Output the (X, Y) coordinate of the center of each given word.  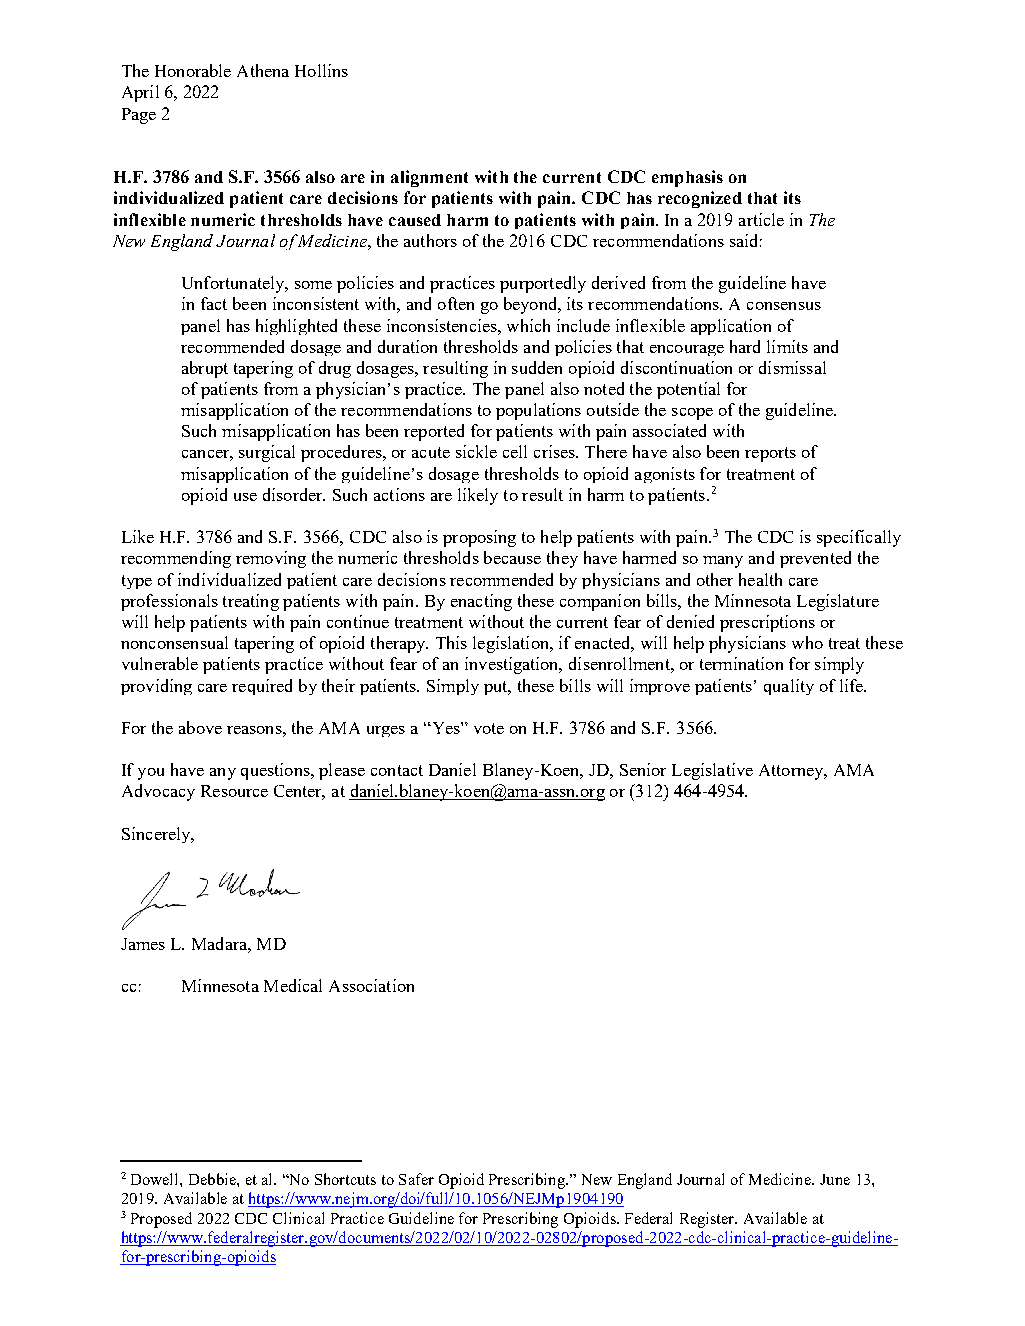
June (835, 1179)
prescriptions (767, 623)
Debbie (213, 1179)
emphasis (687, 178)
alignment (429, 178)
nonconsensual (174, 642)
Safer (416, 1179)
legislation (512, 644)
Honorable (193, 70)
